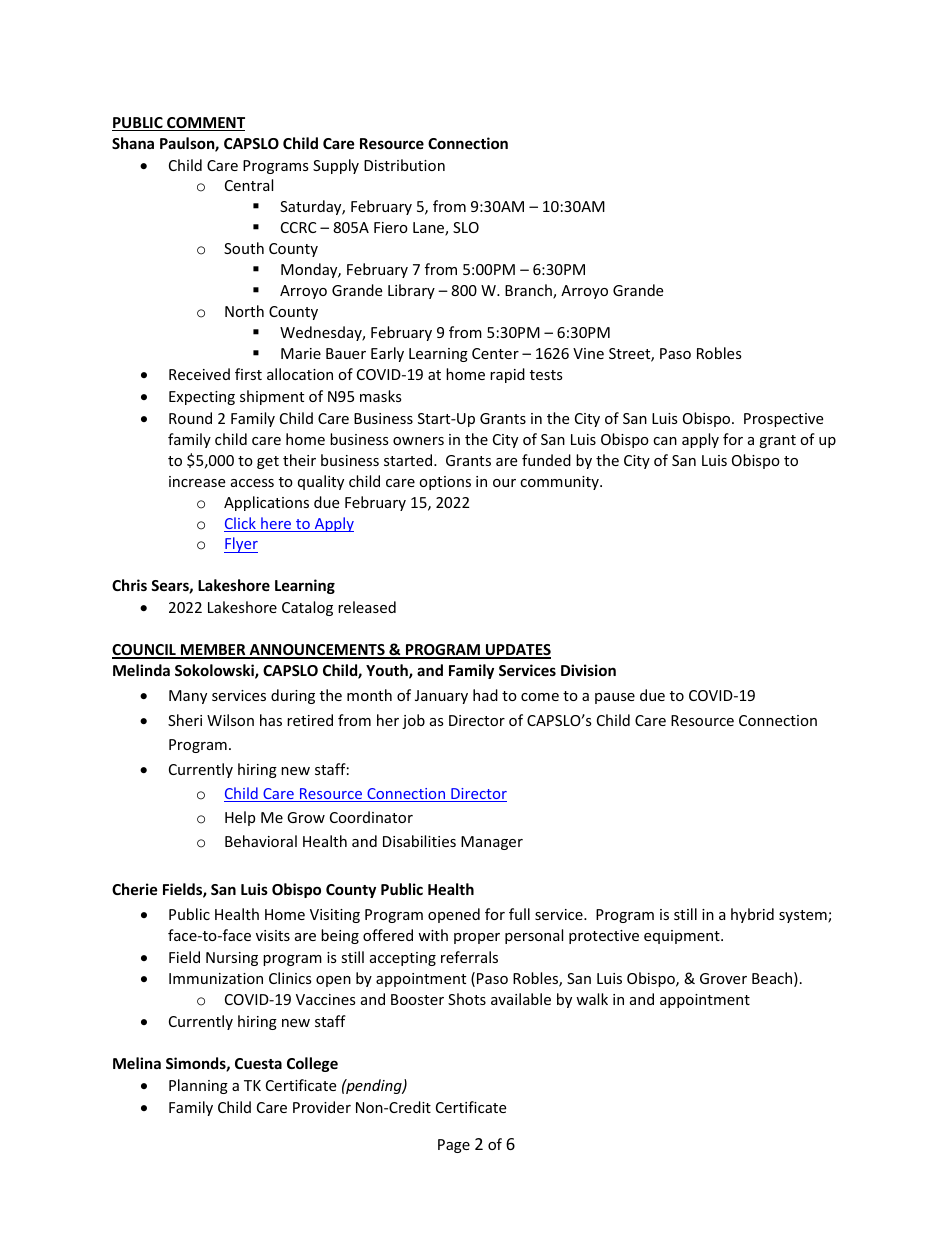 This screenshot has width=952, height=1233. I want to click on pause, so click(615, 698).
